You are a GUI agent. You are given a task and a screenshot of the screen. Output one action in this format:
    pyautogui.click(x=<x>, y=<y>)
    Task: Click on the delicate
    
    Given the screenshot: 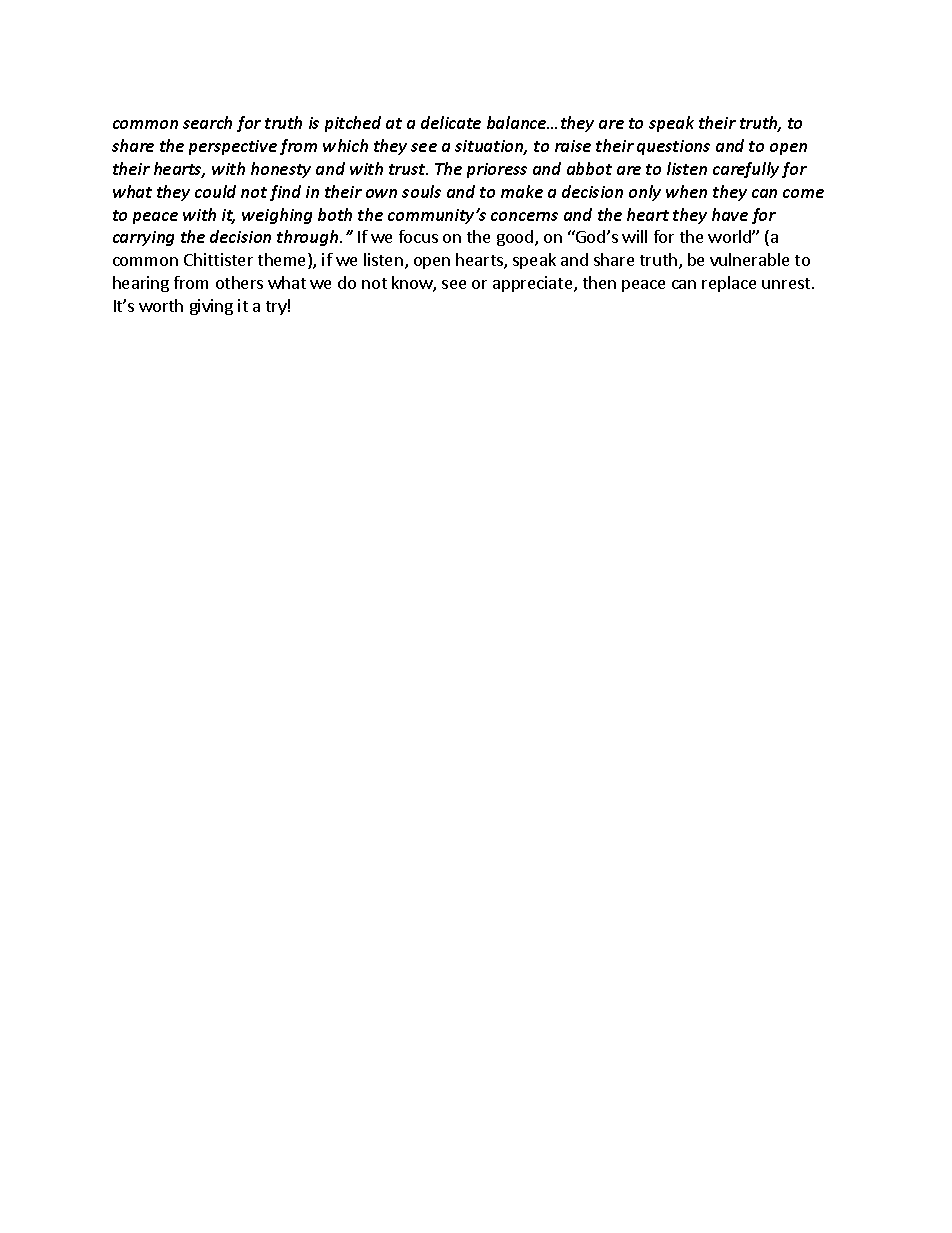 What is the action you would take?
    pyautogui.click(x=451, y=122)
